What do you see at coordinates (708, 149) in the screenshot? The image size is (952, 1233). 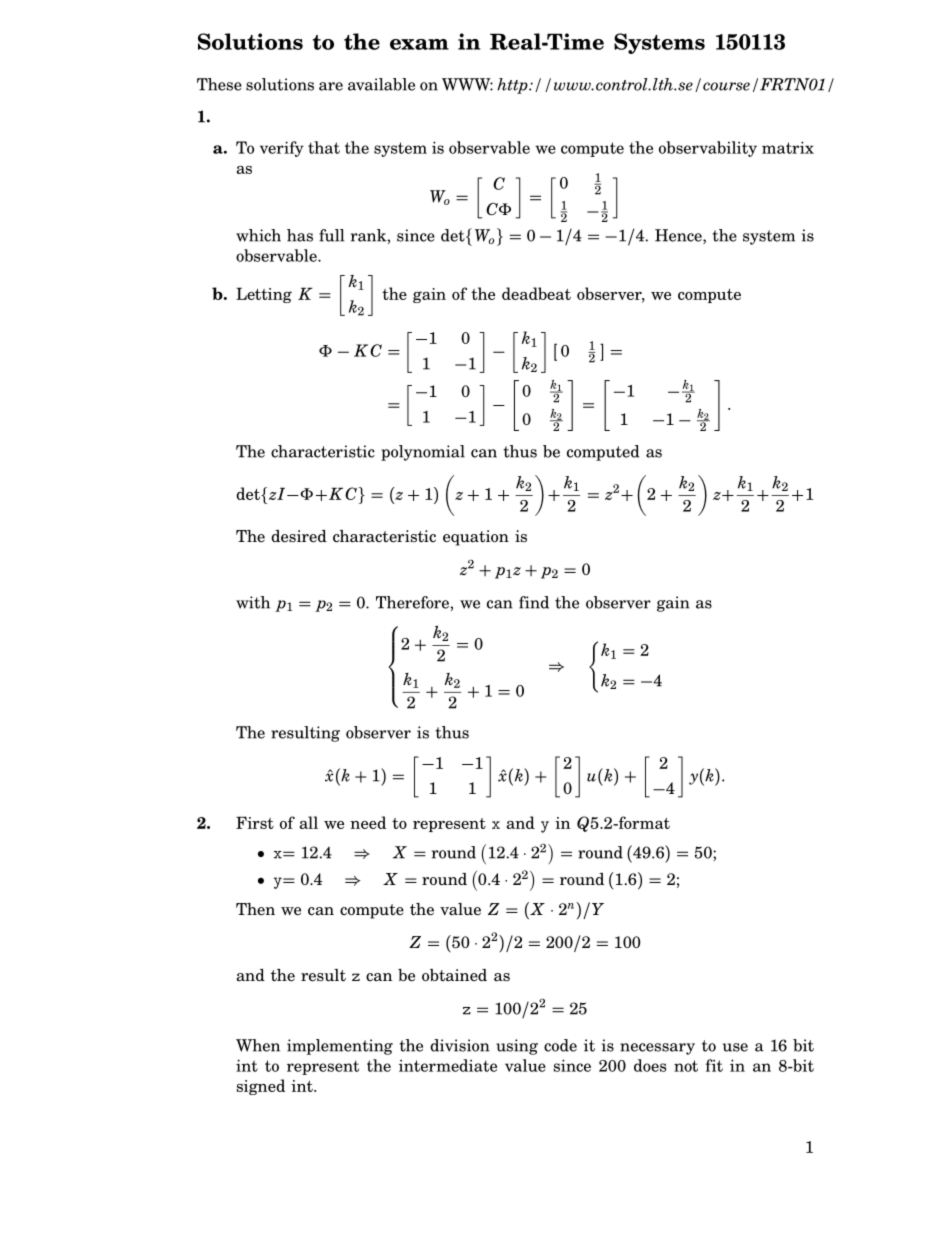 I see `observability` at bounding box center [708, 149].
